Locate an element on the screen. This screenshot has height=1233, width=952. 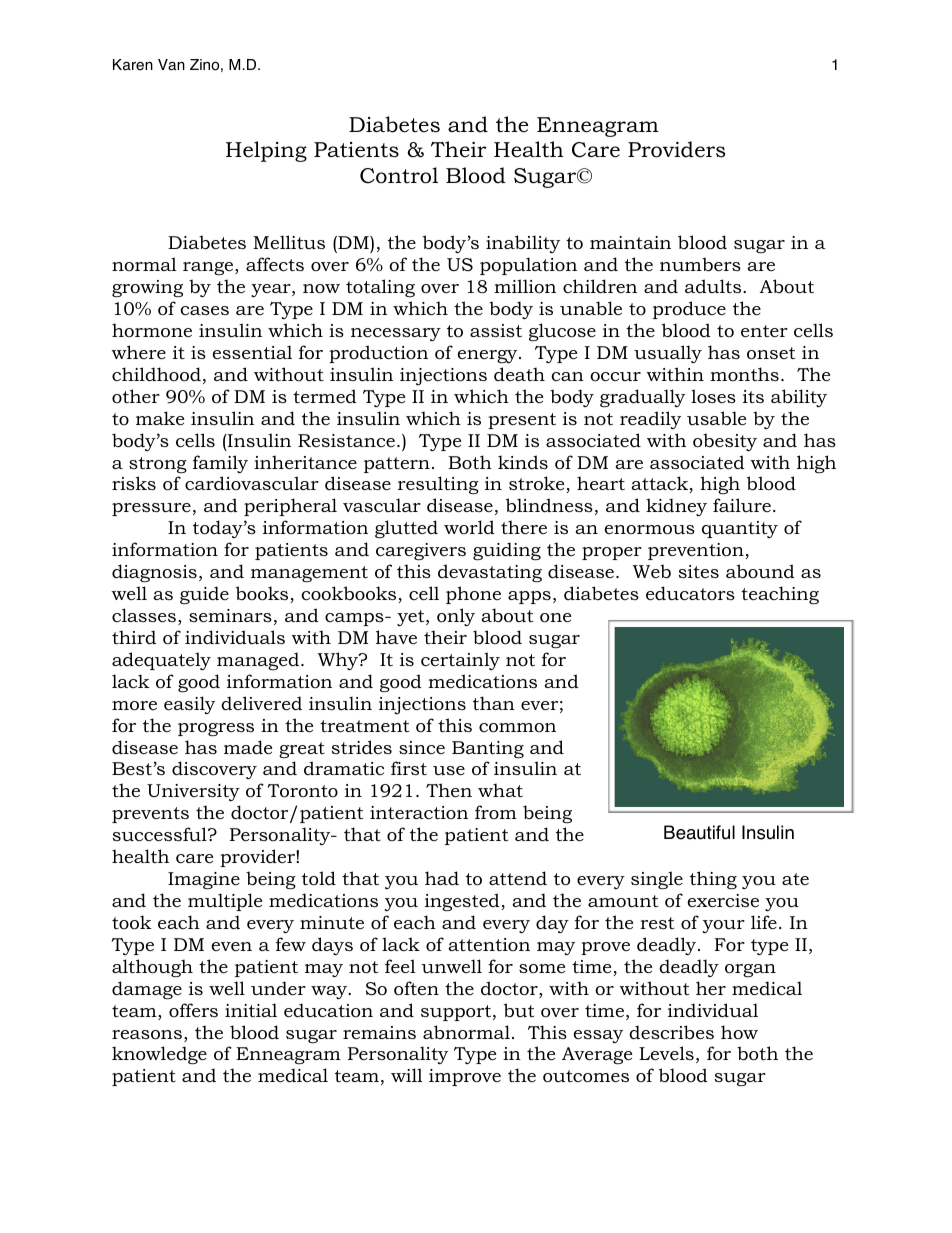
assist is located at coordinates (496, 330).
